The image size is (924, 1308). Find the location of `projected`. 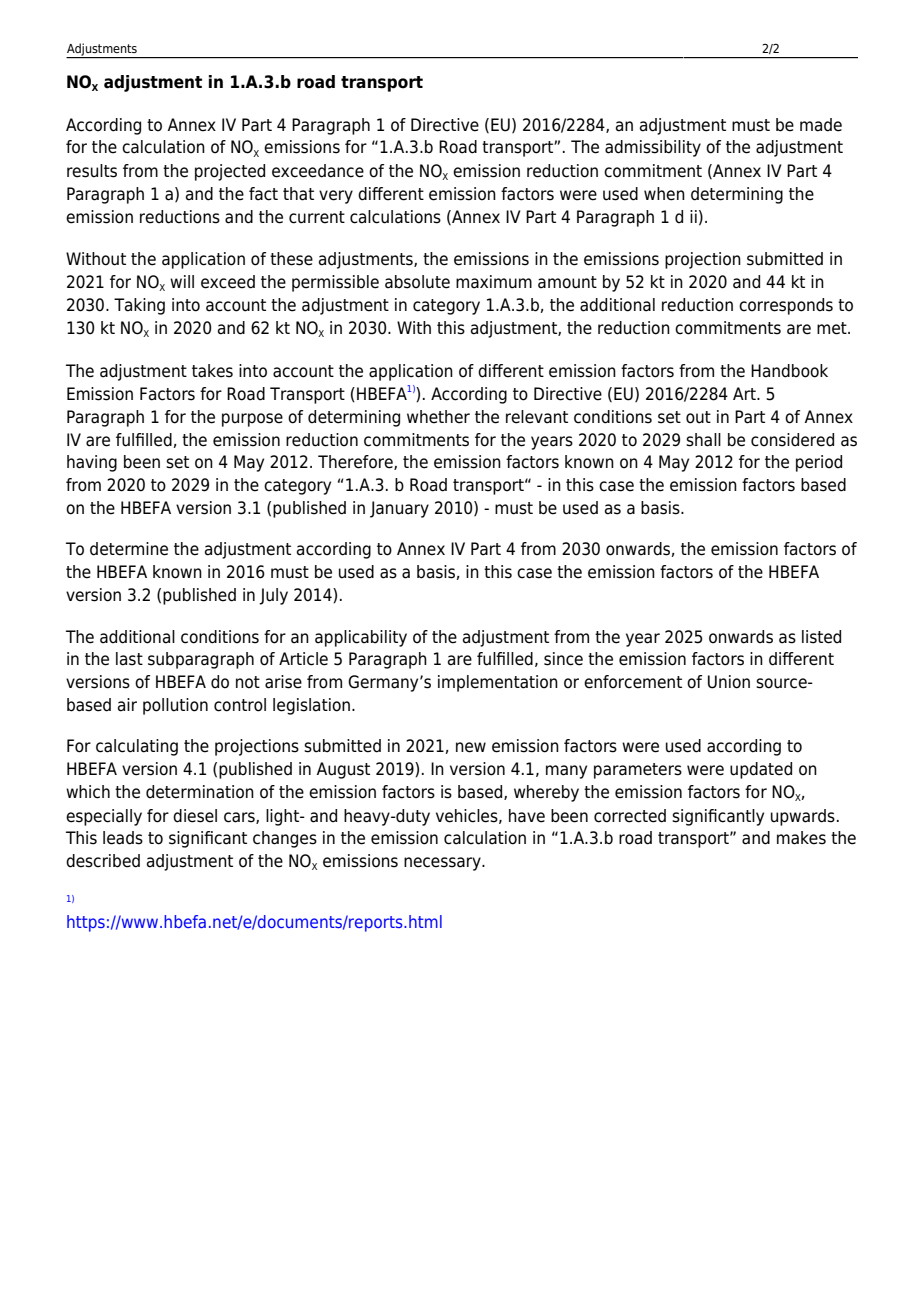

projected is located at coordinates (230, 172).
